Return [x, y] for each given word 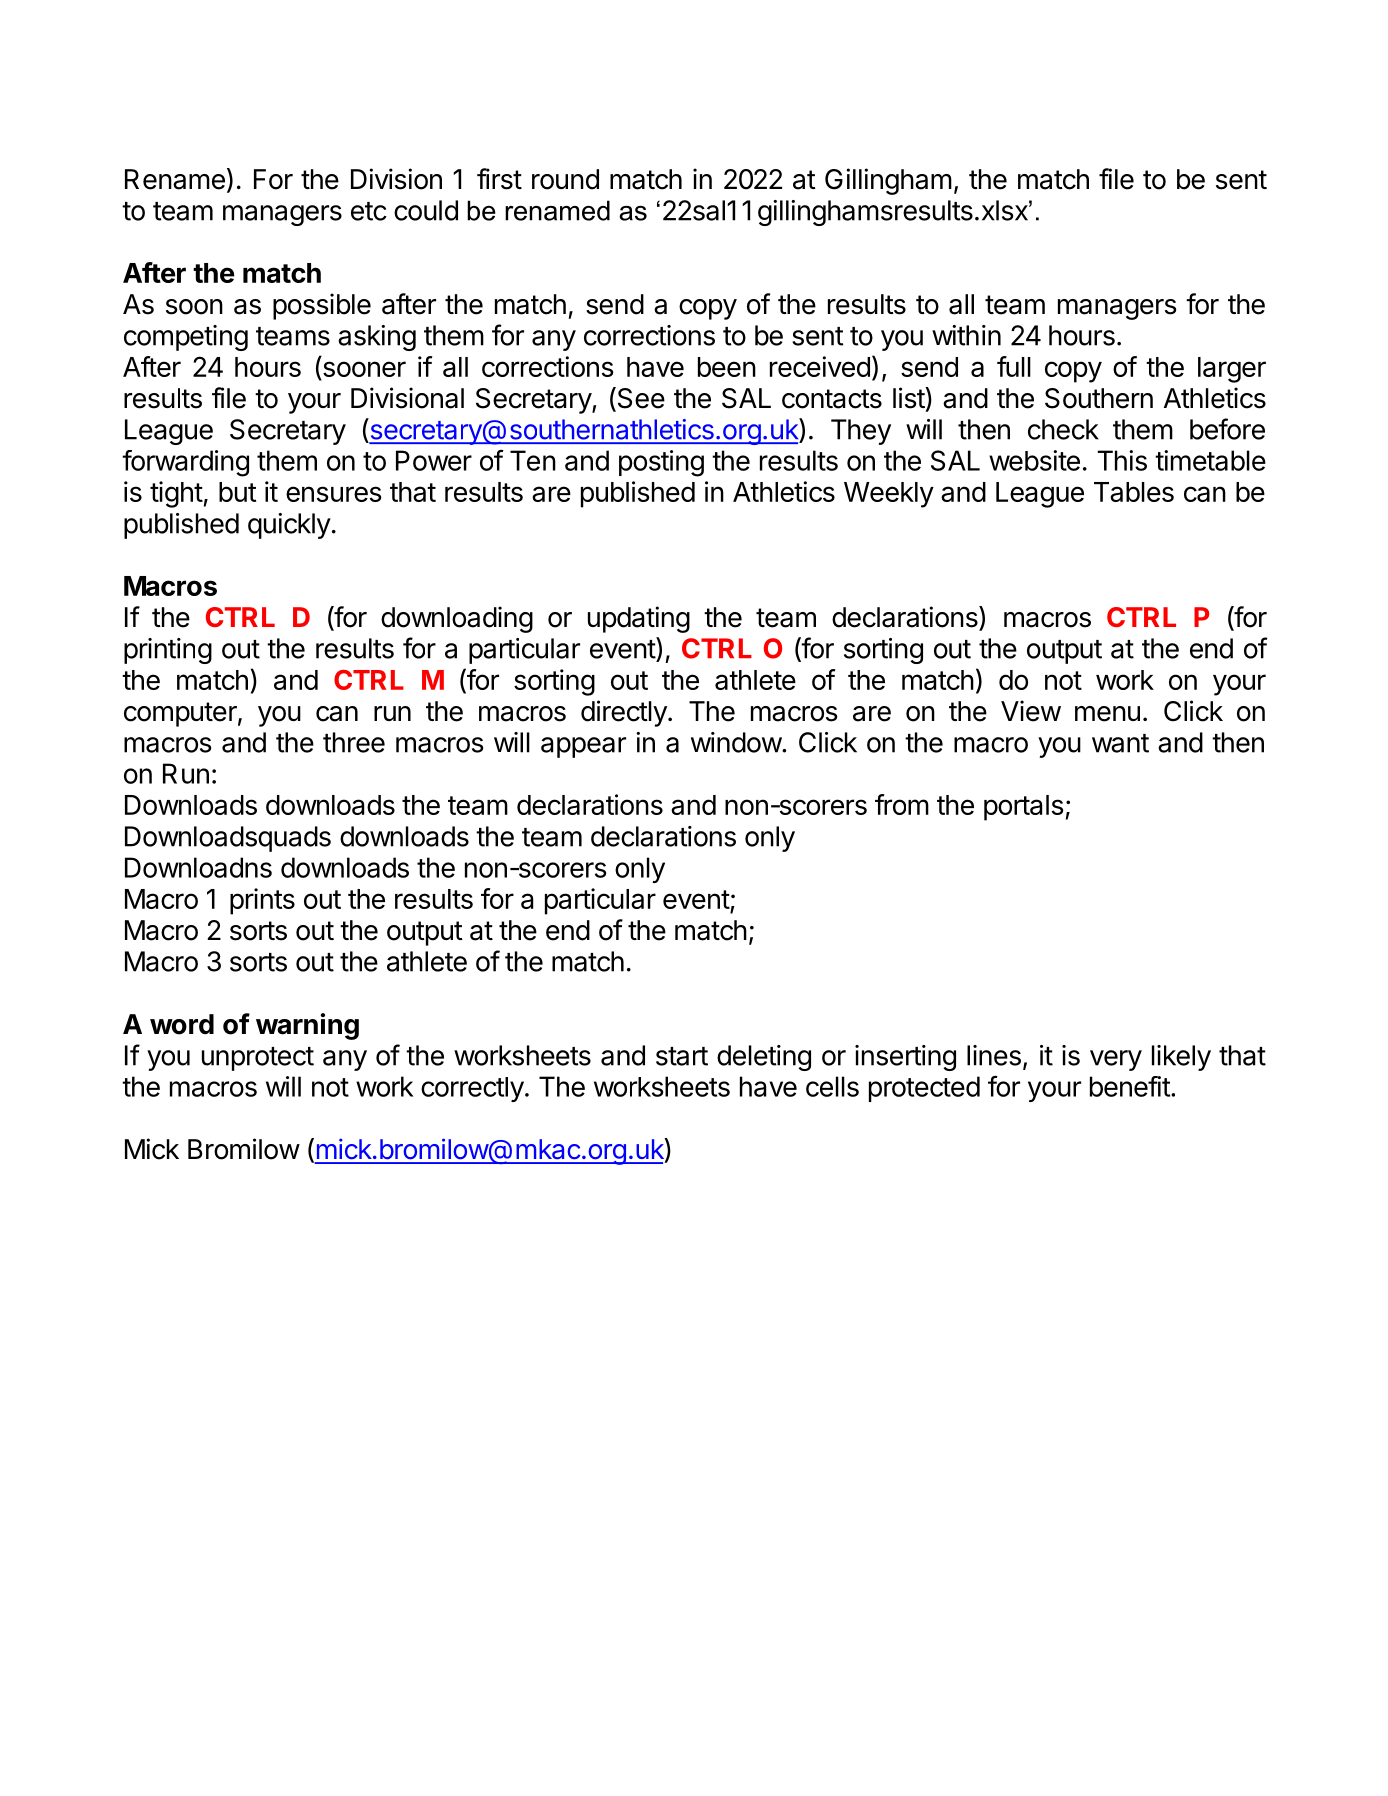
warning [307, 1026]
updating [639, 619]
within [966, 335]
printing [168, 651]
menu [1107, 714]
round [565, 179]
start [682, 1056]
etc [369, 211]
